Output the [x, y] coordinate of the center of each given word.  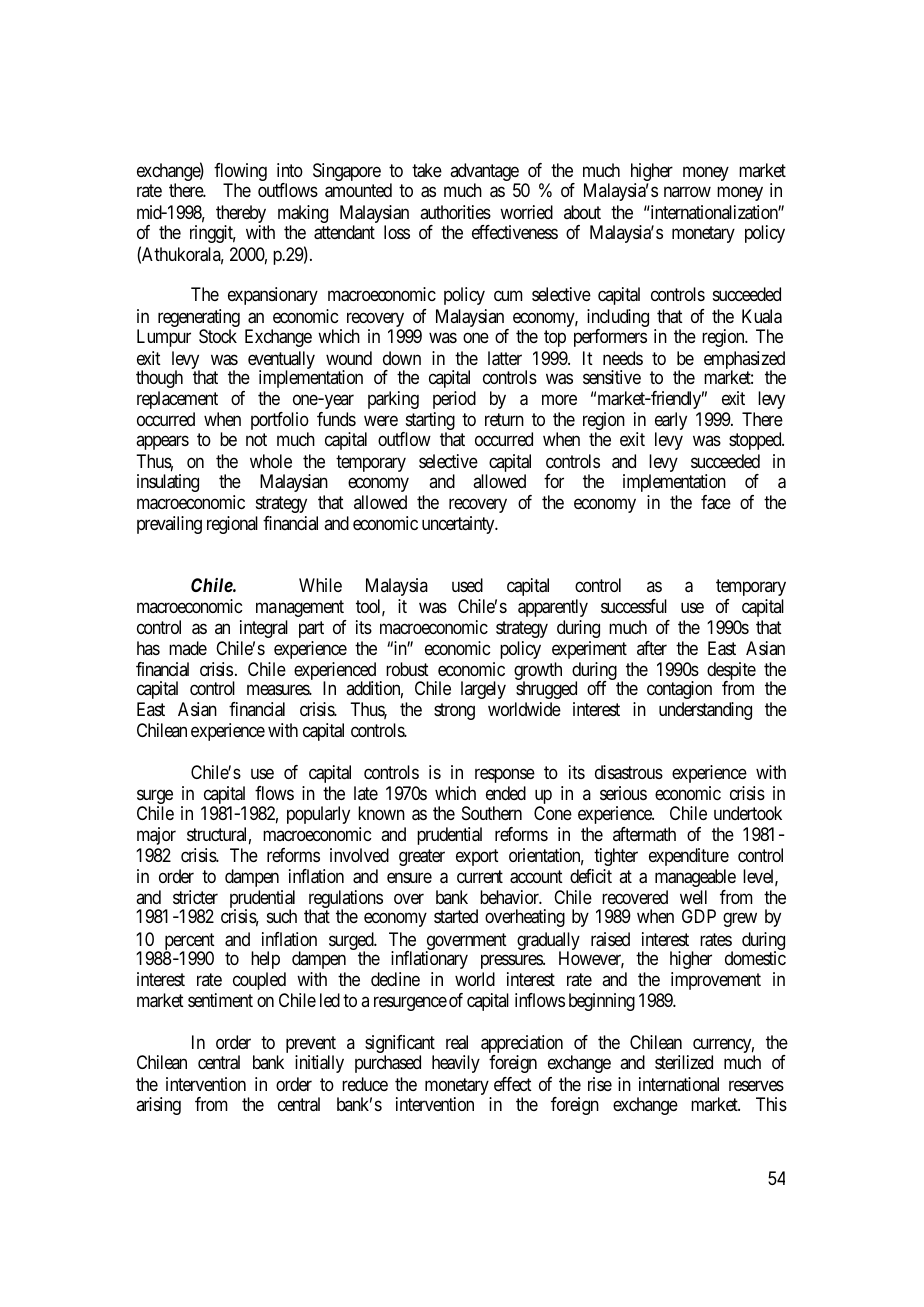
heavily [456, 1064]
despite [731, 672]
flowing [240, 173]
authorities [455, 212]
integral [264, 629]
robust [407, 669]
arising [158, 1106]
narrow [687, 191]
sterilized [684, 1062]
